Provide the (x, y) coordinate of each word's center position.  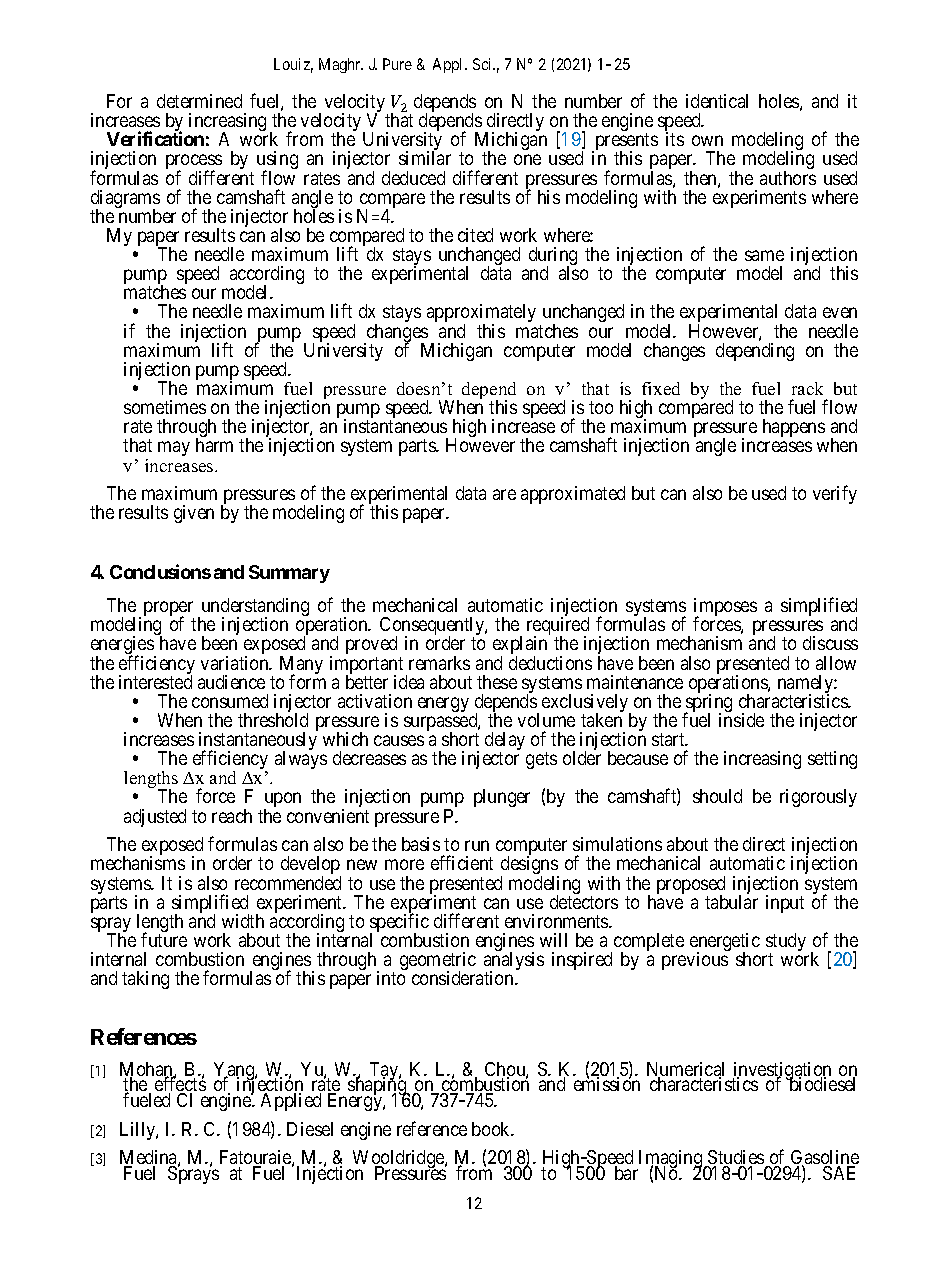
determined (199, 101)
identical (717, 101)
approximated (573, 495)
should (717, 796)
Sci (484, 64)
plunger (502, 798)
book (492, 1129)
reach (232, 816)
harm (214, 445)
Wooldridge (398, 1160)
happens (794, 428)
